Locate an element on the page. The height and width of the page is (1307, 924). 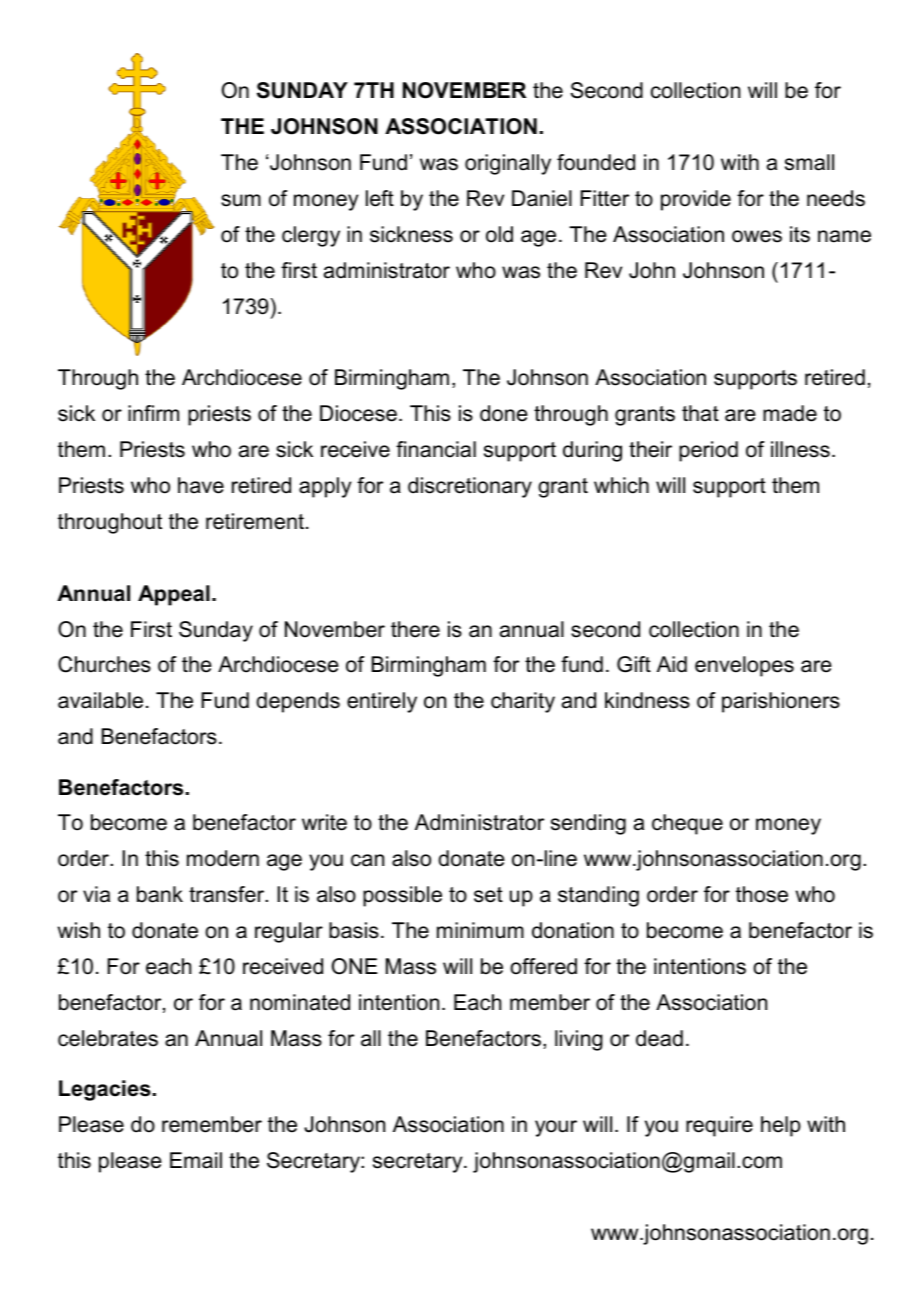
originally is located at coordinates (508, 164).
